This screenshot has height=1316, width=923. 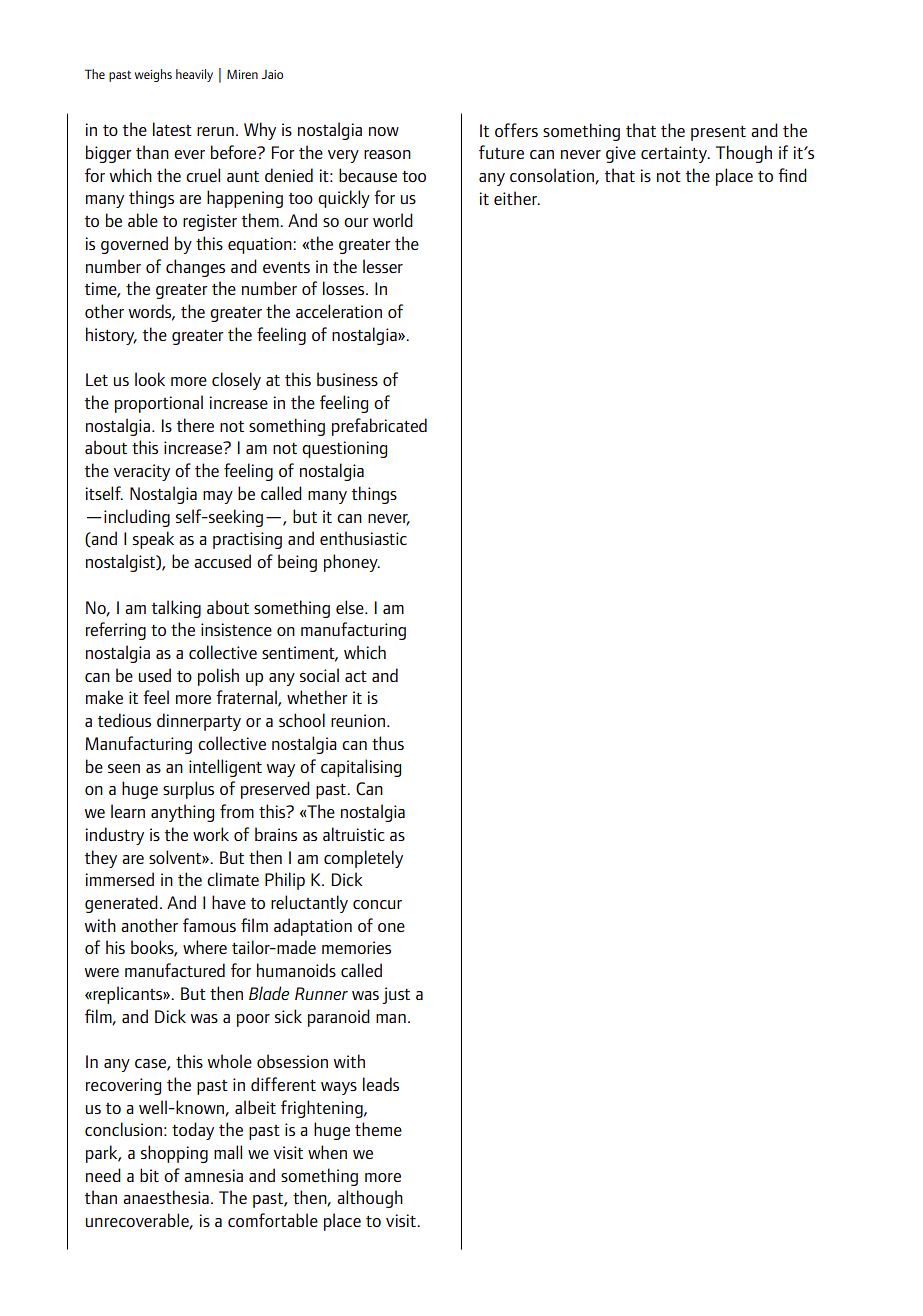 I want to click on latest, so click(x=172, y=129).
